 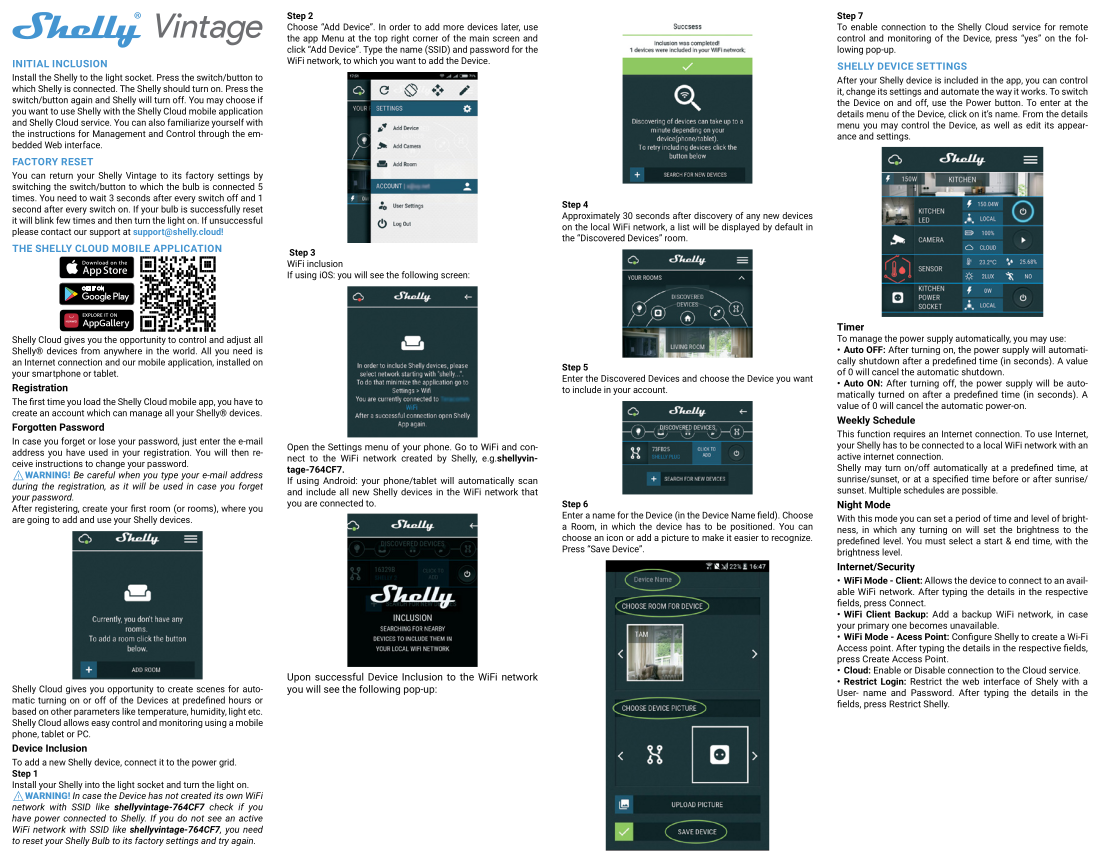 What do you see at coordinates (528, 481) in the screenshot?
I see `scan` at bounding box center [528, 481].
